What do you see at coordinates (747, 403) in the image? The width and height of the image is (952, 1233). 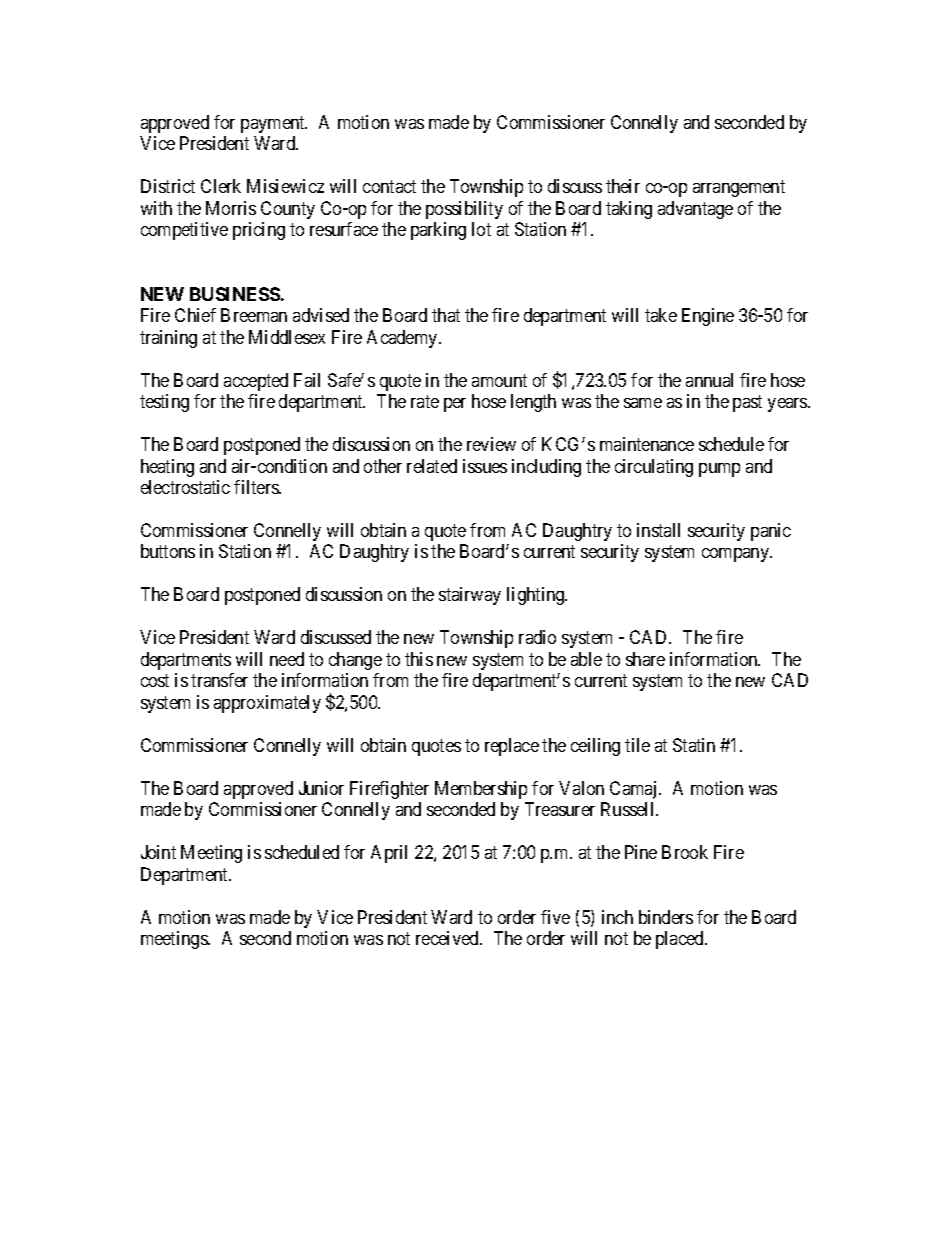 I see `past` at bounding box center [747, 403].
